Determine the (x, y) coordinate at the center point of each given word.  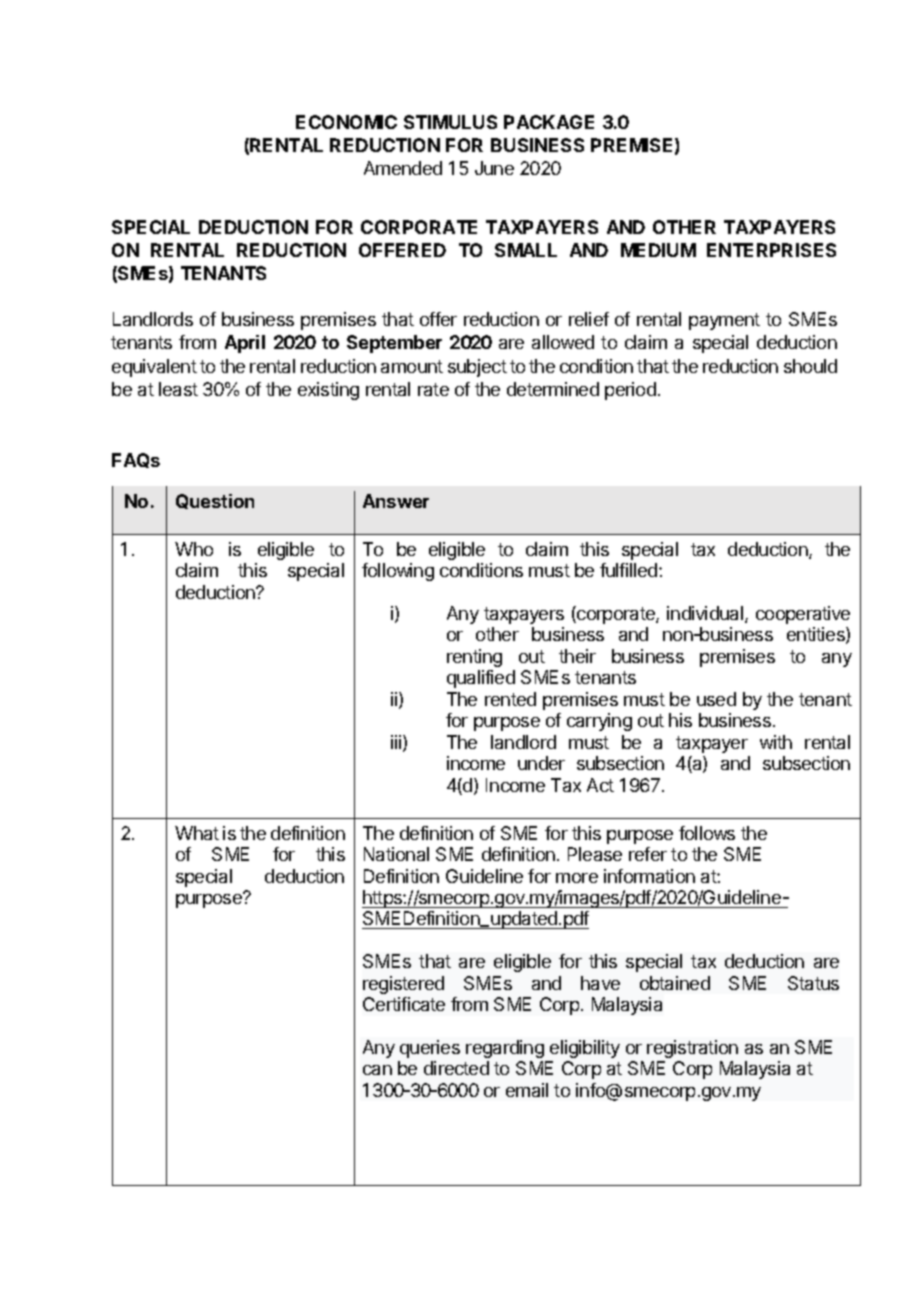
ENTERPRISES (771, 250)
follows (707, 833)
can (377, 1070)
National (396, 854)
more (577, 878)
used (716, 699)
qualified (481, 679)
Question (215, 501)
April (245, 344)
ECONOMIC (346, 122)
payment (724, 321)
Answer (396, 501)
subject (477, 368)
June (494, 168)
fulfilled (630, 570)
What (197, 833)
